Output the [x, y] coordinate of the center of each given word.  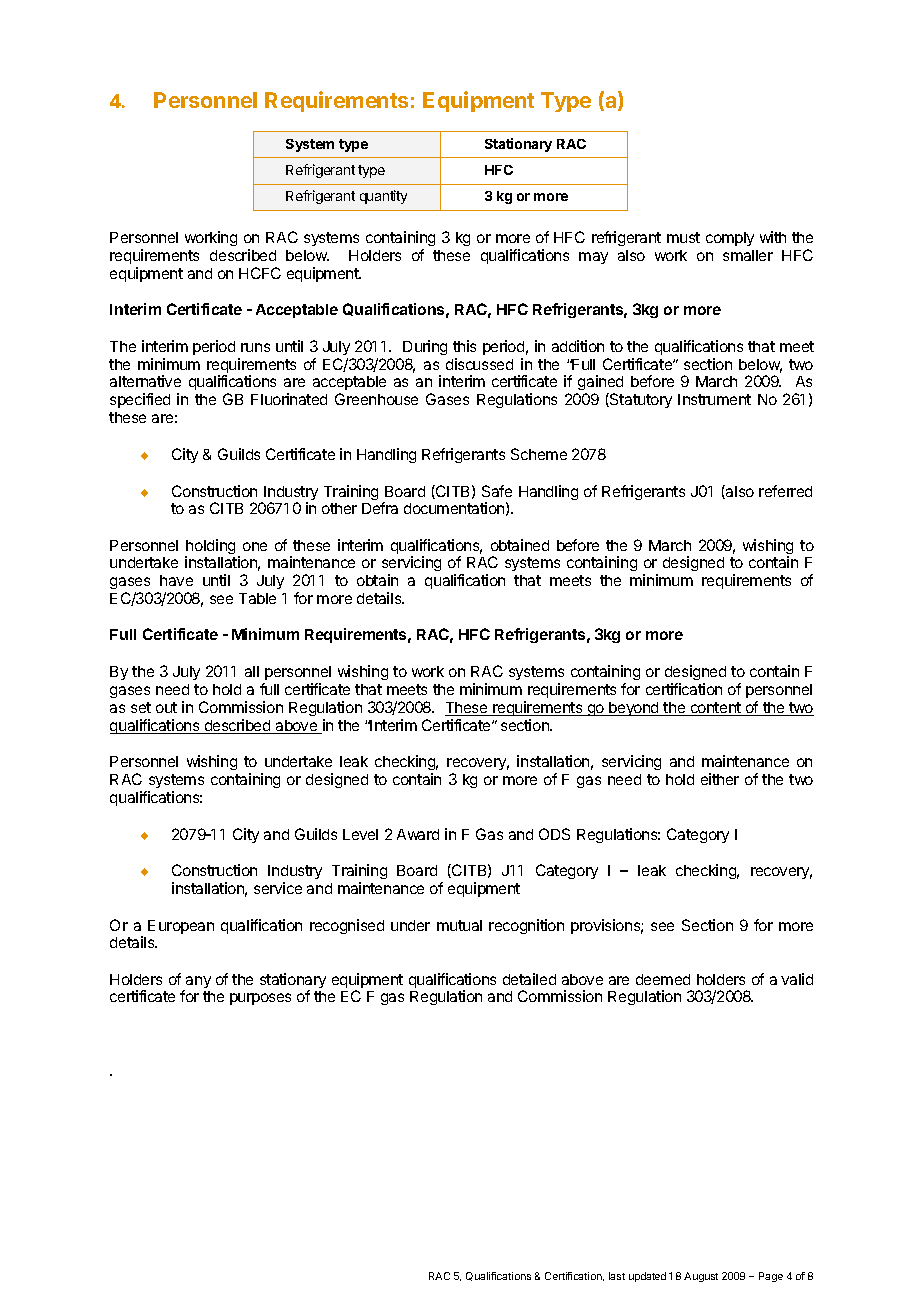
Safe [497, 491]
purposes [260, 999]
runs [255, 347]
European [181, 927]
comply [730, 239]
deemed [663, 979]
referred [785, 491]
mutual [459, 925]
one [255, 546]
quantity [383, 197]
